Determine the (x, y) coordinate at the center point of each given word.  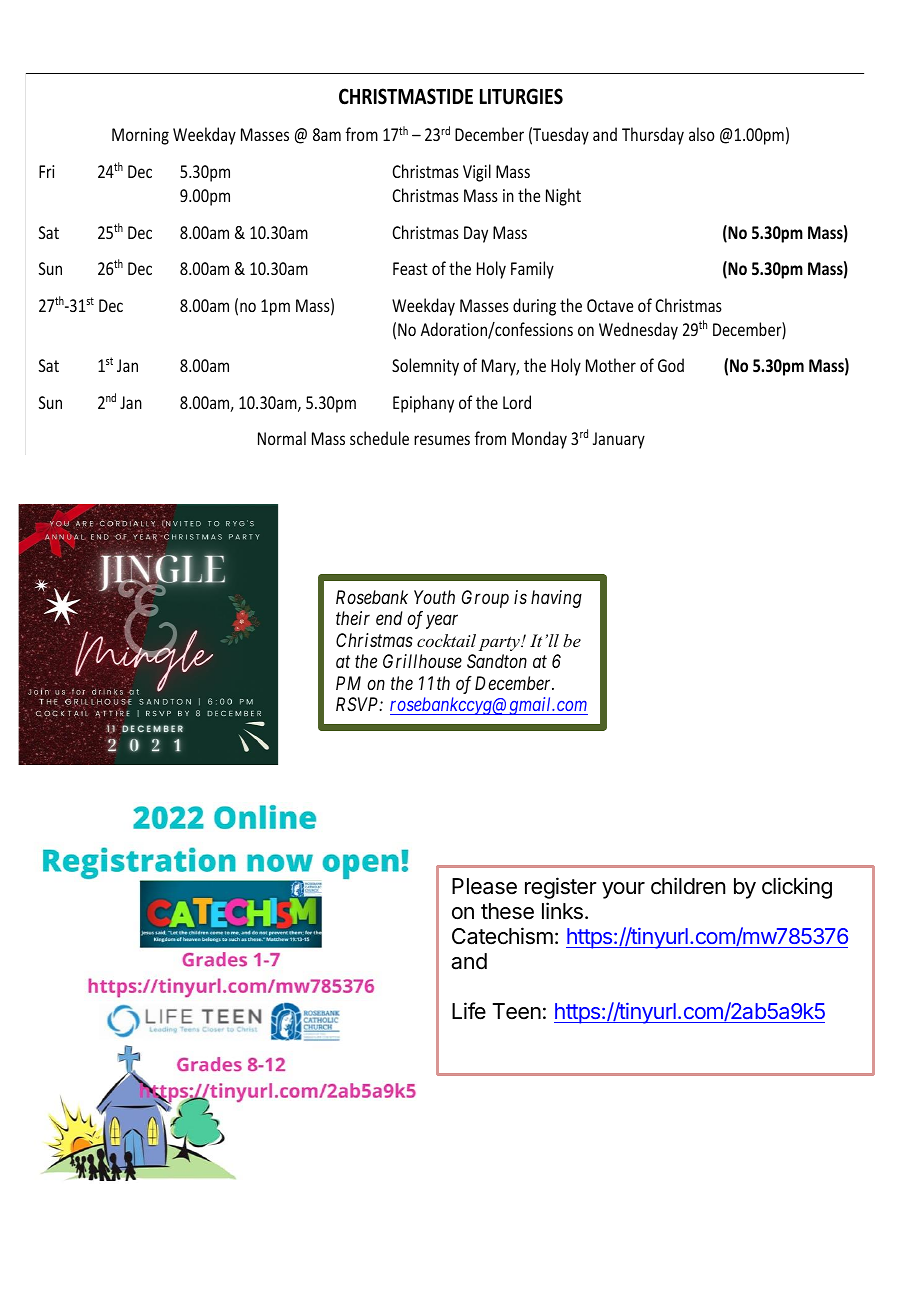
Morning (140, 136)
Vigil (477, 173)
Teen (516, 1011)
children (688, 886)
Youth (434, 597)
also (702, 134)
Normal (282, 438)
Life (469, 1011)
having (556, 599)
